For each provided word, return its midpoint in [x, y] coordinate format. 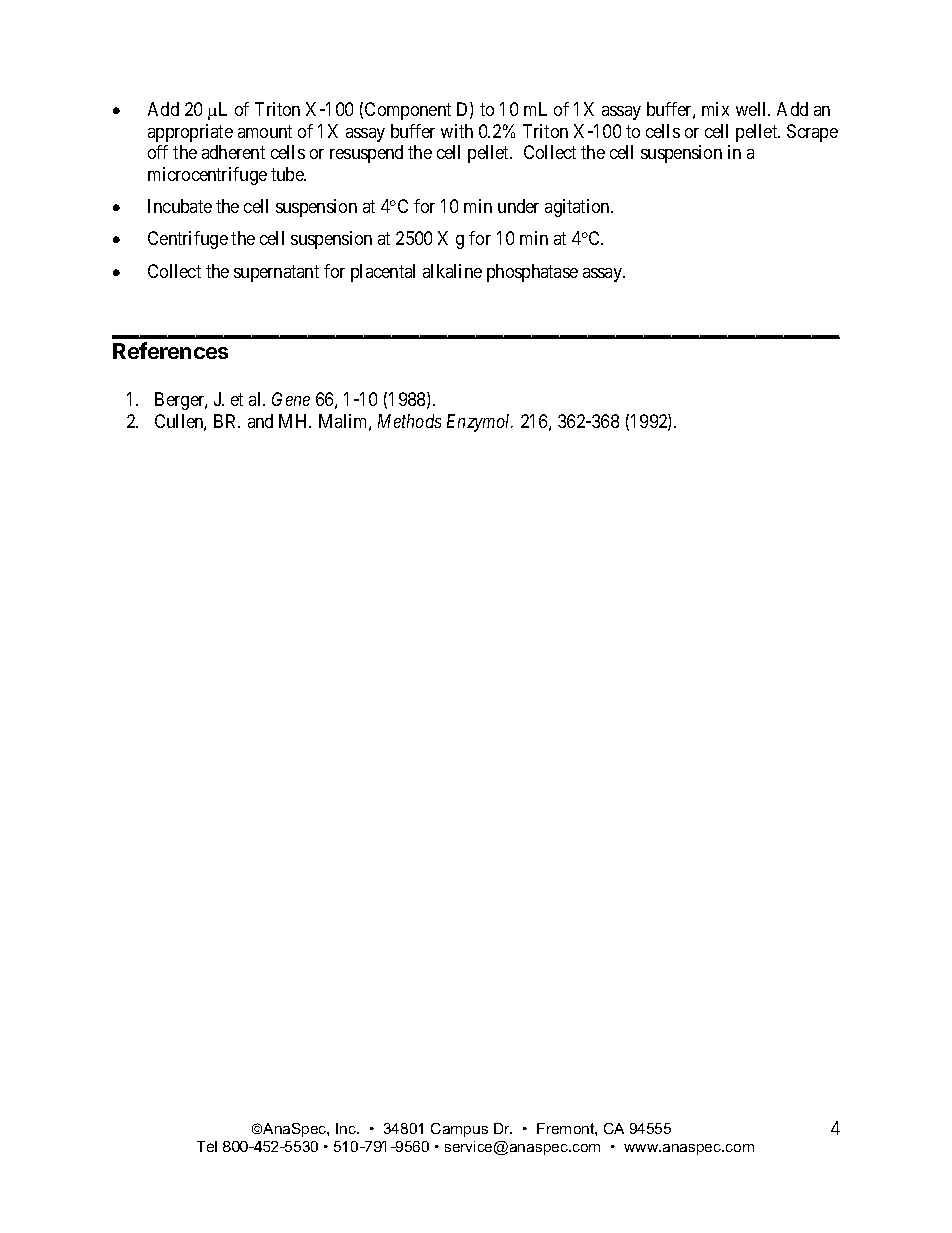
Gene [291, 399]
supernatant [276, 273]
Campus [459, 1130]
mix [715, 109]
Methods [409, 421]
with [457, 131]
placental [383, 273]
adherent [233, 152]
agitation [578, 208]
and [260, 421]
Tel [207, 1146]
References [170, 350]
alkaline [452, 271]
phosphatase [532, 273]
